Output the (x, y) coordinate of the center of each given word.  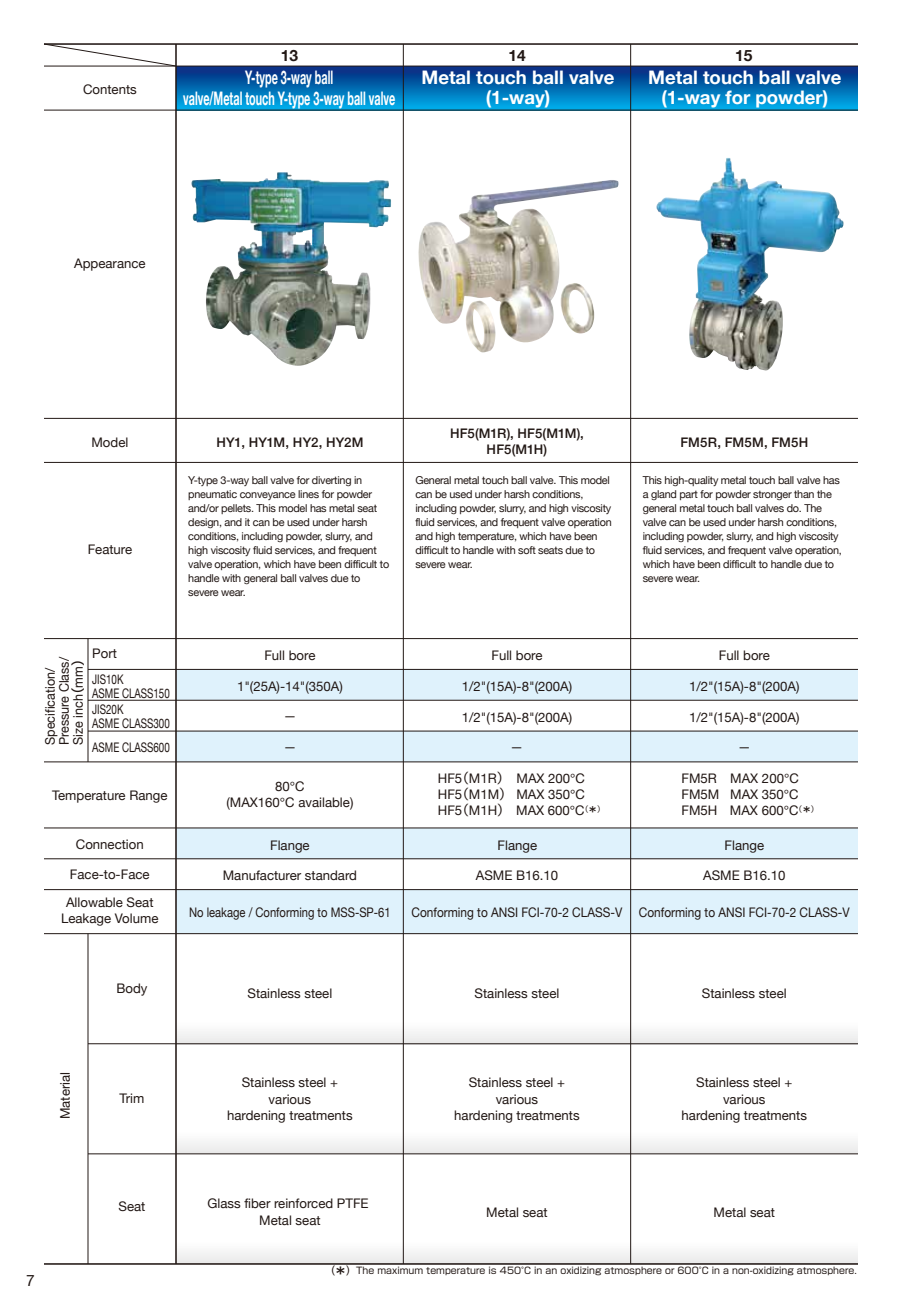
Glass (224, 1203)
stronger (772, 495)
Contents (110, 89)
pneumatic (212, 495)
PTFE (352, 1203)
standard (330, 875)
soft (527, 550)
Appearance (109, 264)
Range (148, 796)
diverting (331, 481)
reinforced (303, 1203)
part (689, 495)
